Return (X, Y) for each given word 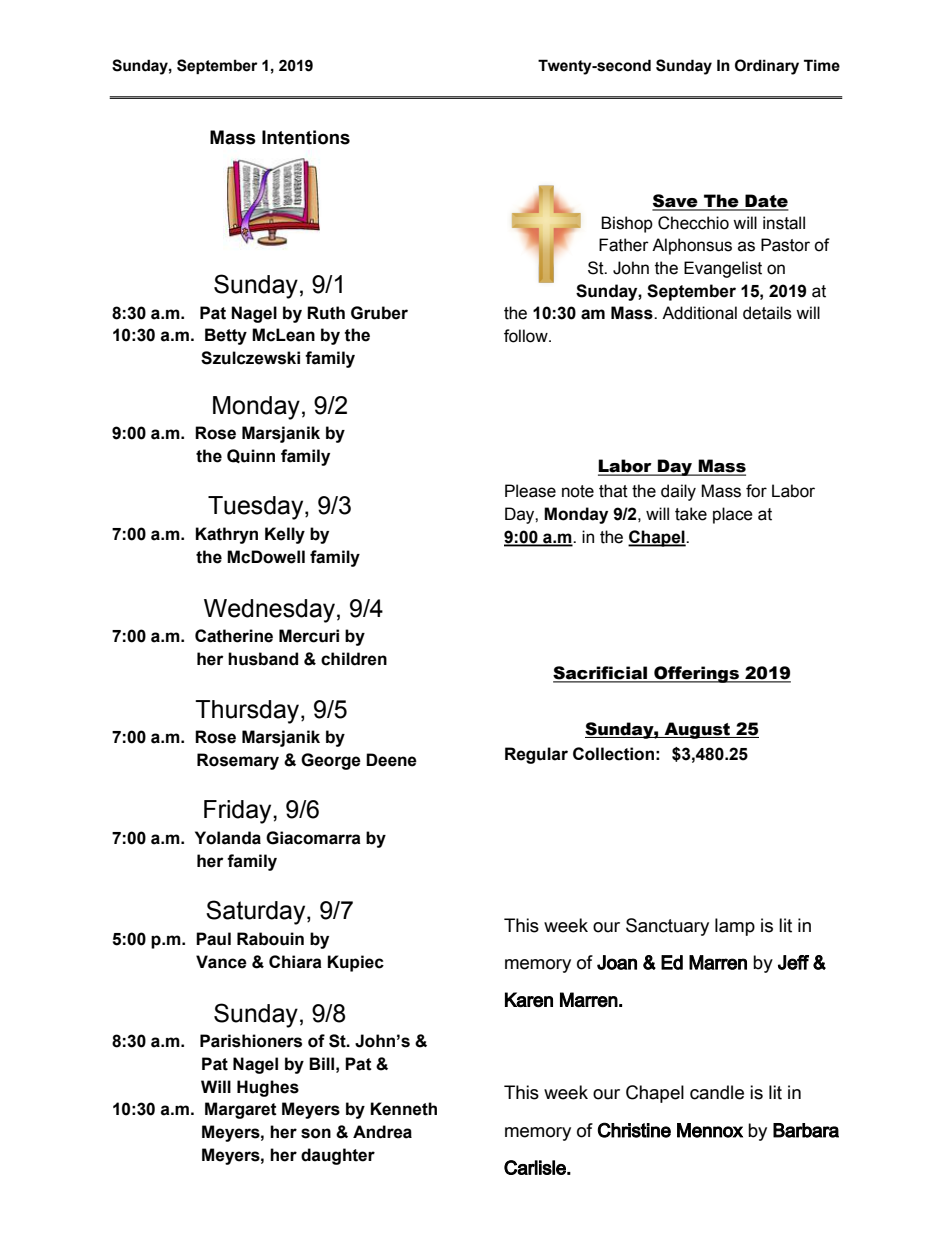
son (316, 1133)
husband (263, 659)
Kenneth (404, 1109)
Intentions (306, 137)
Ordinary (767, 67)
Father (624, 245)
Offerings (696, 674)
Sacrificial (601, 674)
